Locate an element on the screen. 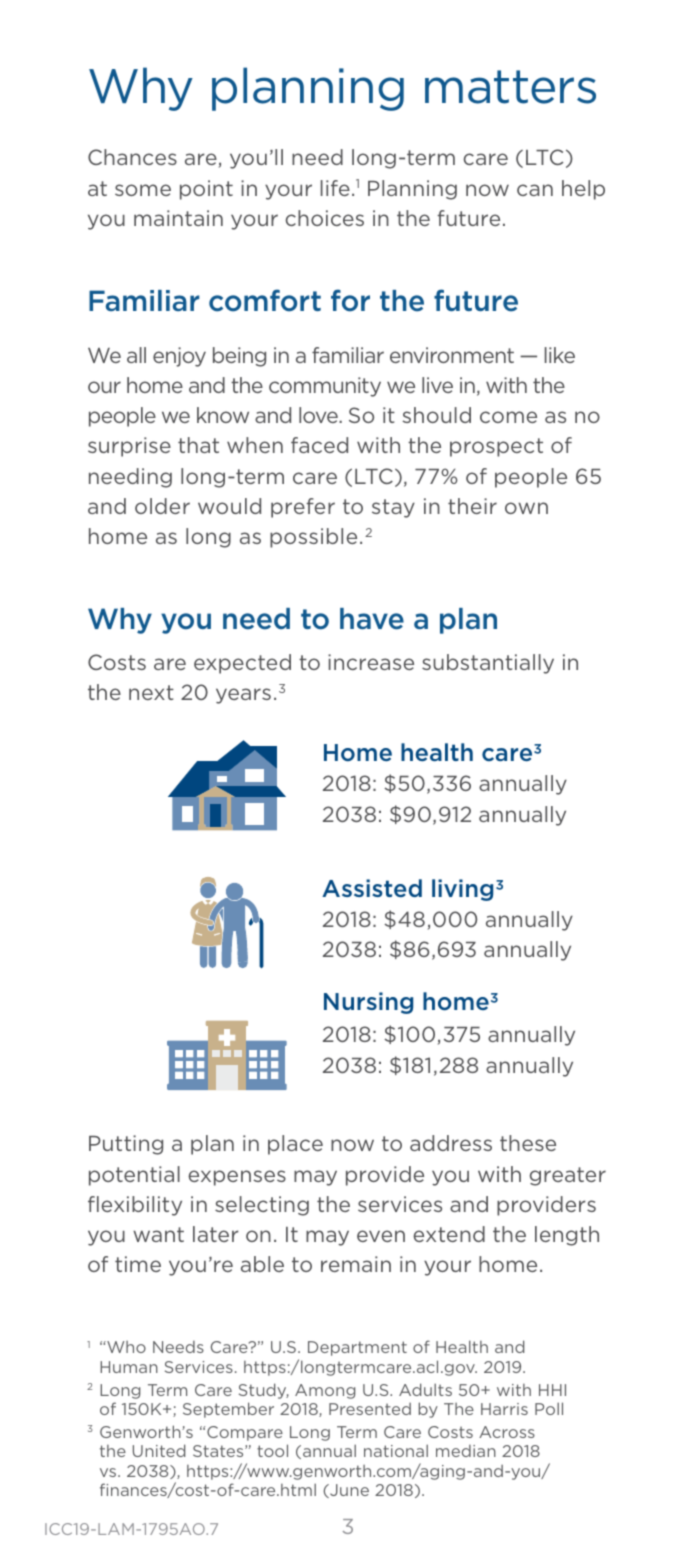 Image resolution: width=696 pixels, height=1568 pixels. Putting is located at coordinates (126, 1145).
